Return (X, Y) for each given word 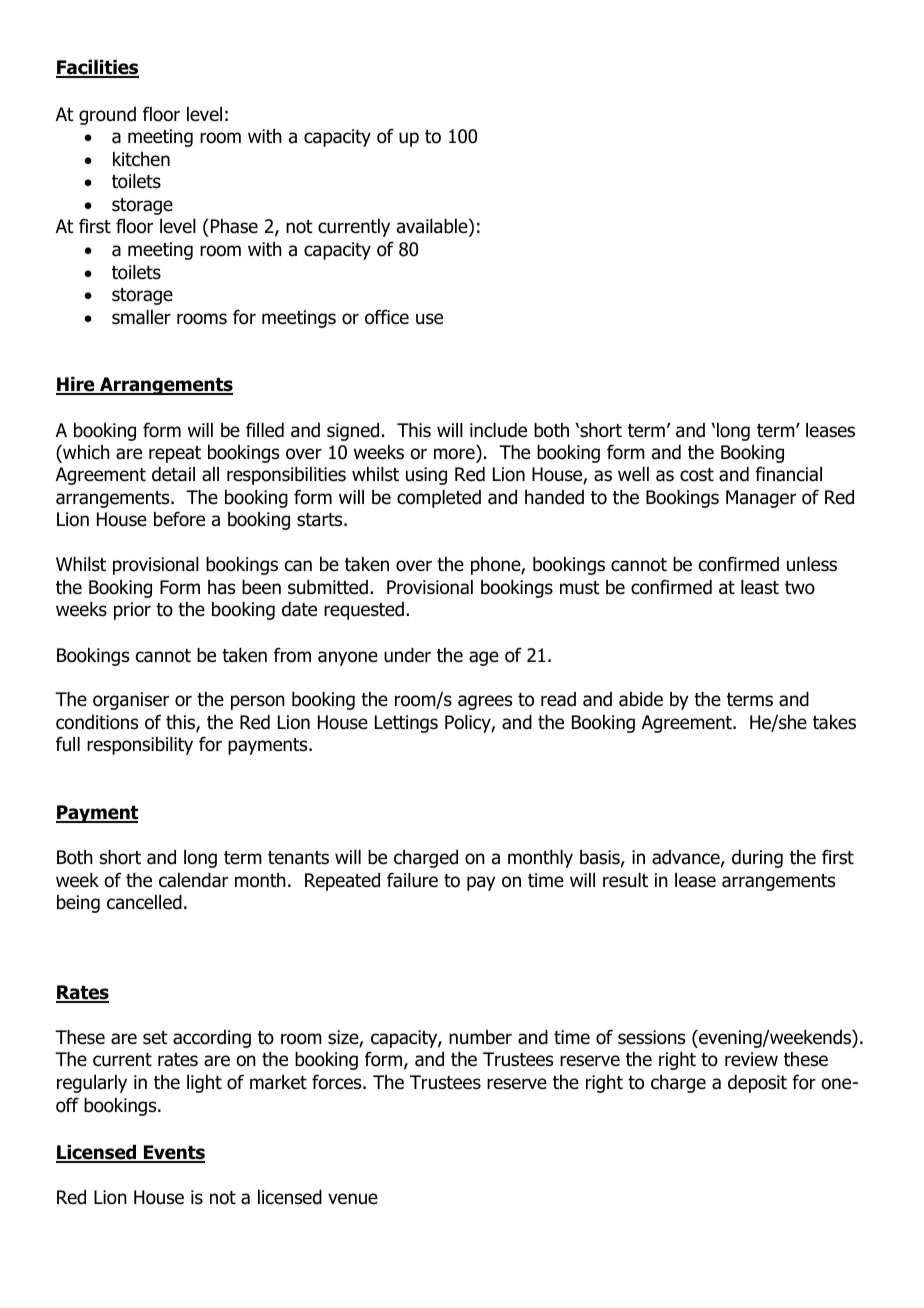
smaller (141, 317)
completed (439, 499)
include (498, 430)
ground (107, 116)
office (387, 317)
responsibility (140, 746)
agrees (485, 702)
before (179, 519)
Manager (761, 499)
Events (173, 1154)
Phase (234, 226)
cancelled (144, 902)
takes (834, 722)
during (757, 859)
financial (788, 474)
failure (412, 880)
